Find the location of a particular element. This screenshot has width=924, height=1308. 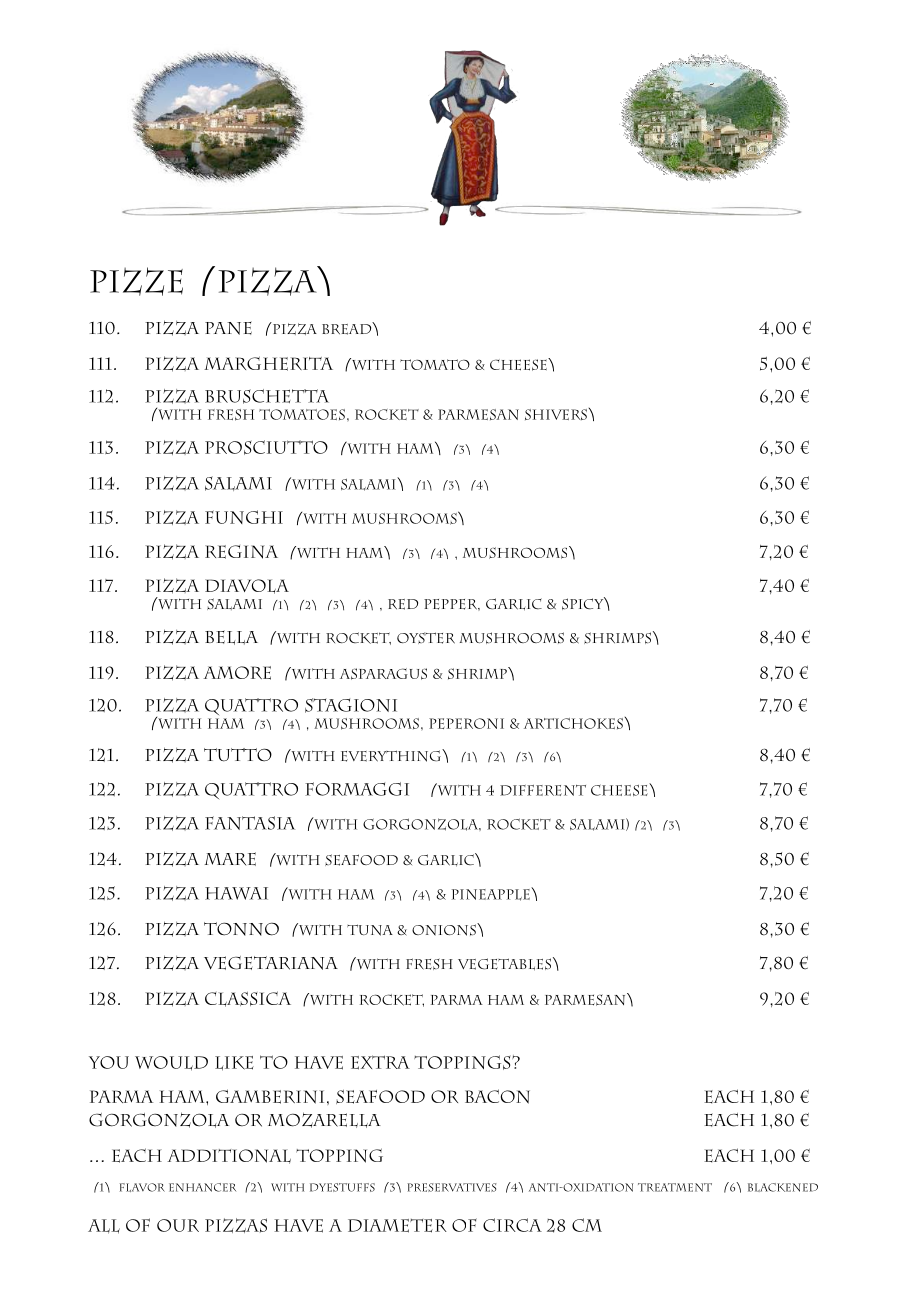

our is located at coordinates (178, 1225).
